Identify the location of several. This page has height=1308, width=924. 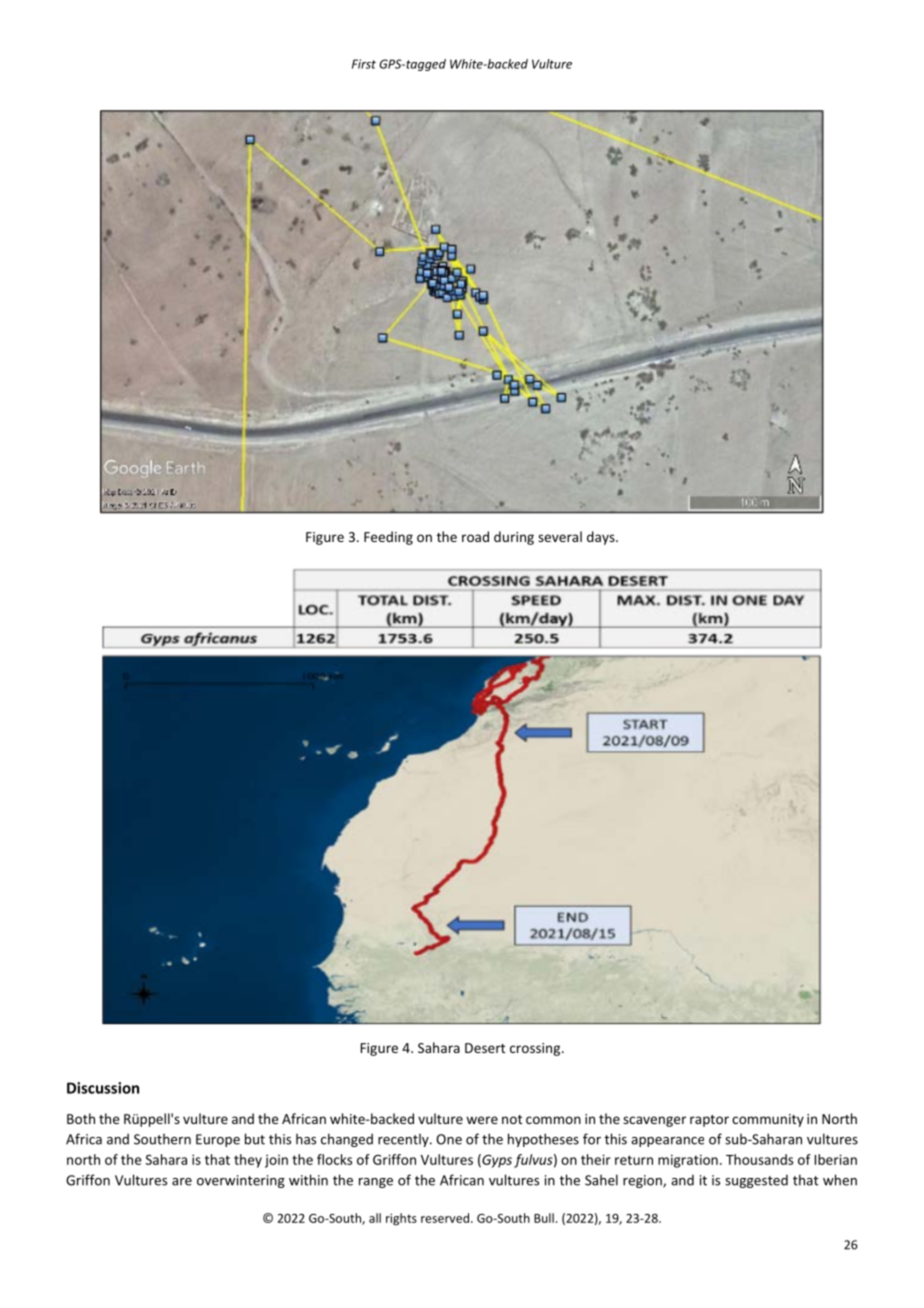
(560, 536).
